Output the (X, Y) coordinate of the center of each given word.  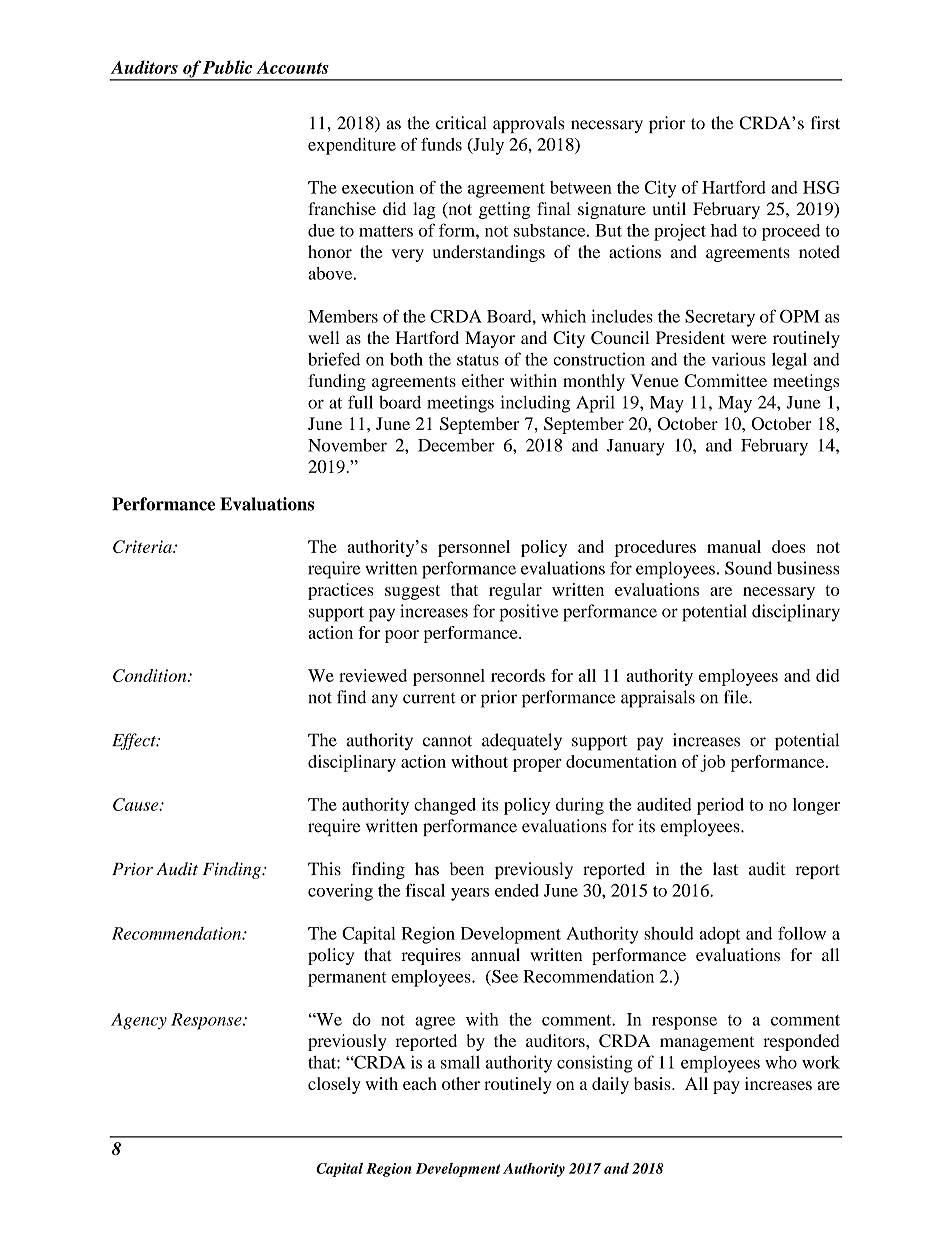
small (460, 1062)
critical (461, 123)
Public (227, 67)
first (825, 123)
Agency (139, 1021)
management (707, 1043)
